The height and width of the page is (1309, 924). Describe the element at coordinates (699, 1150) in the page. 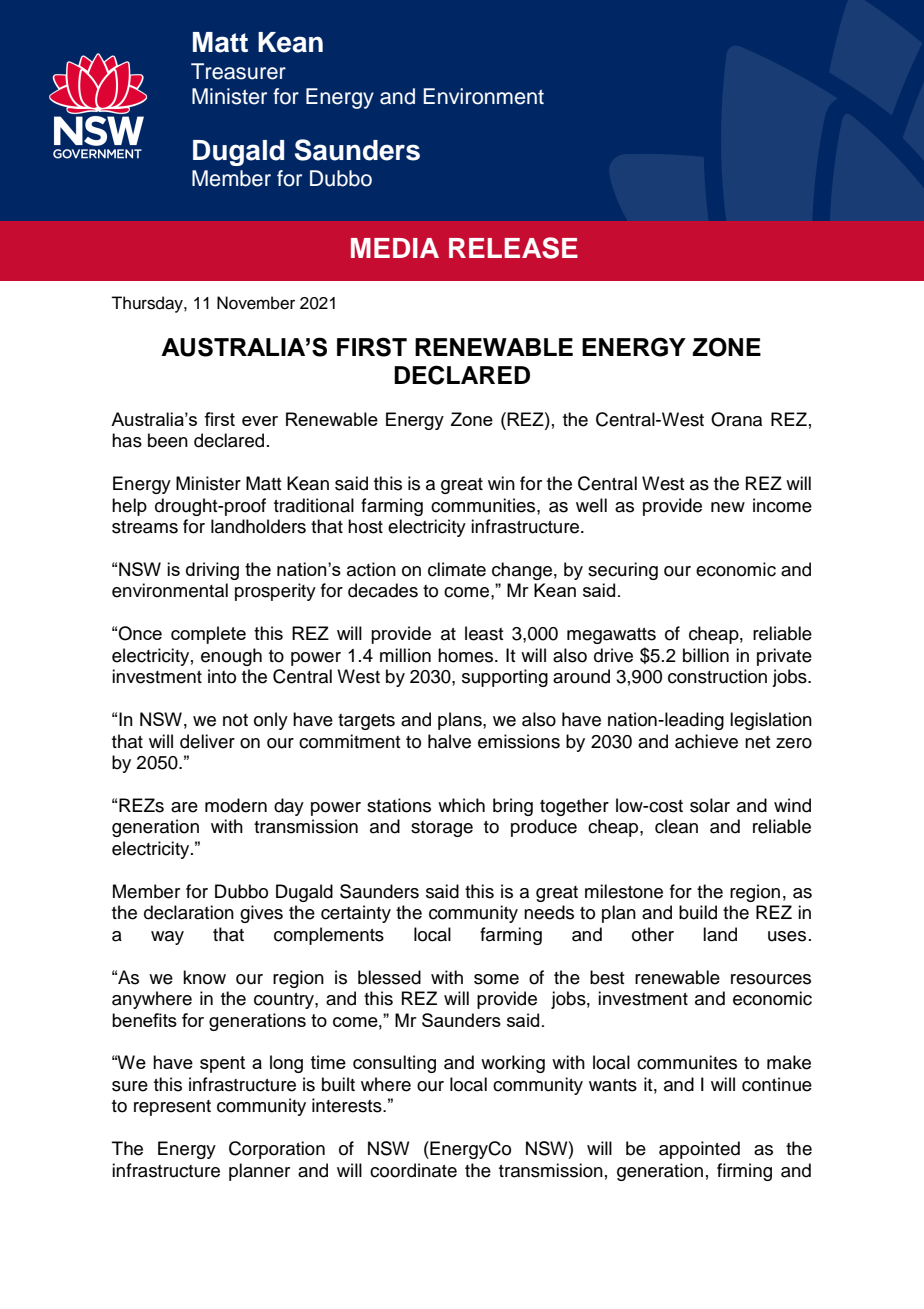

I see `appointed` at that location.
